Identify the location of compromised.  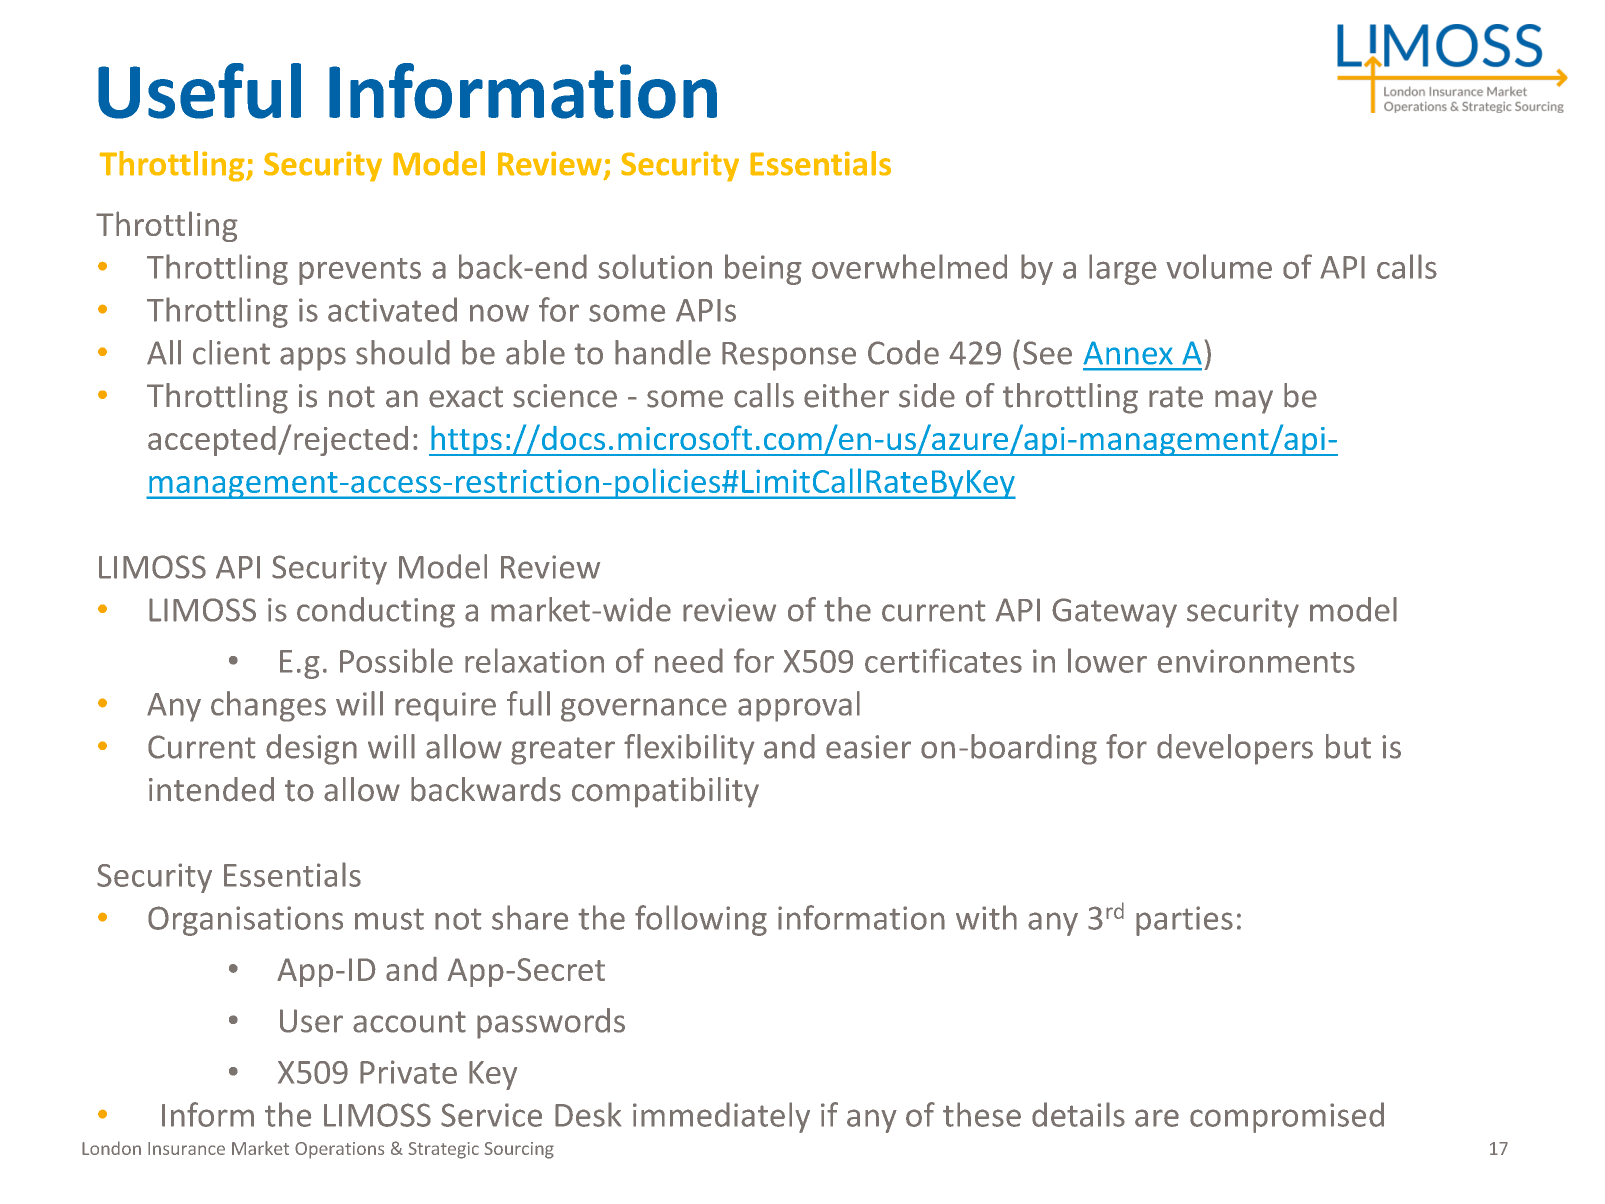
(1287, 1117).
